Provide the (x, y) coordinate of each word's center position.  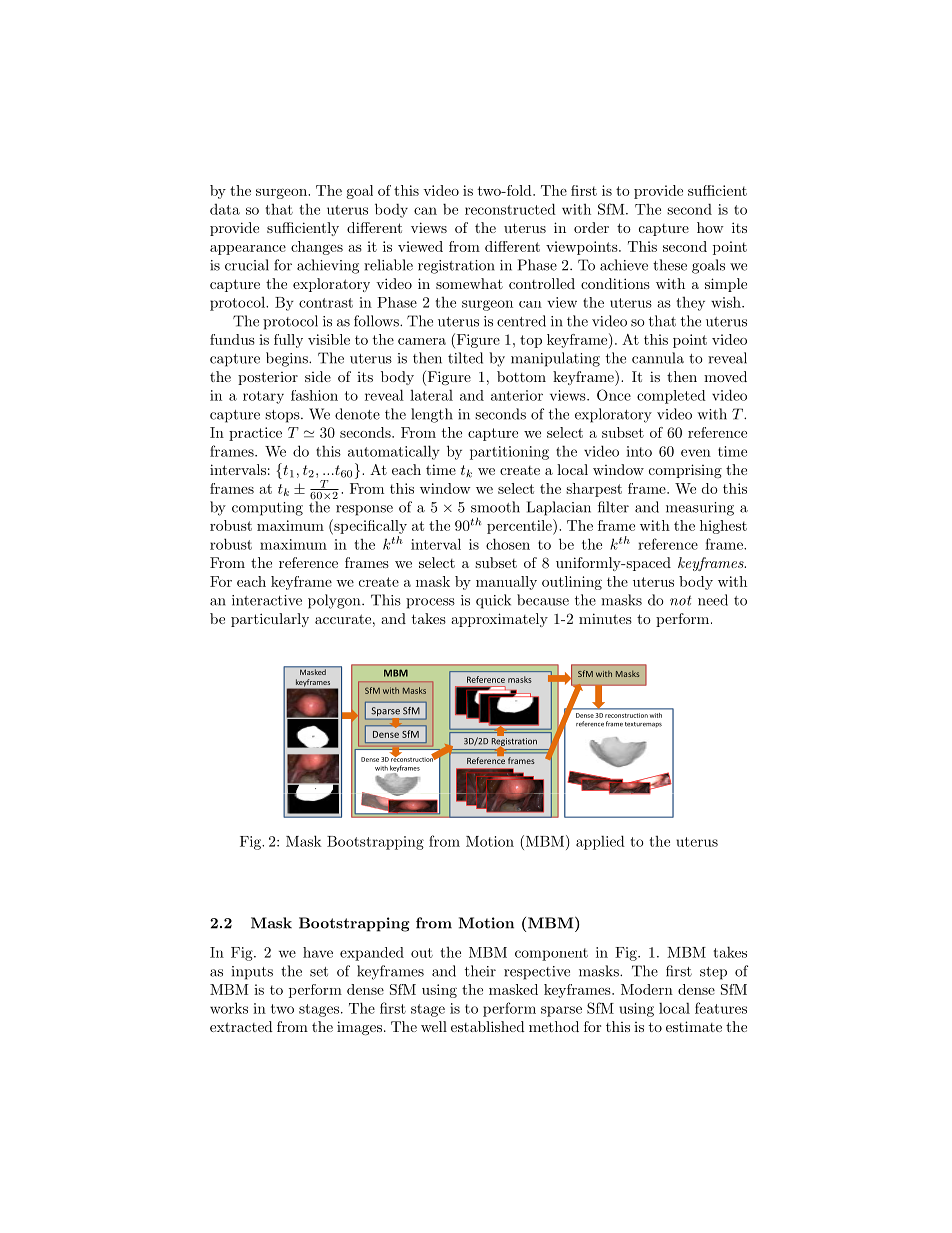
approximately (499, 620)
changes (317, 248)
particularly (270, 620)
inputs (252, 973)
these (670, 265)
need (713, 600)
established (488, 1026)
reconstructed (510, 209)
